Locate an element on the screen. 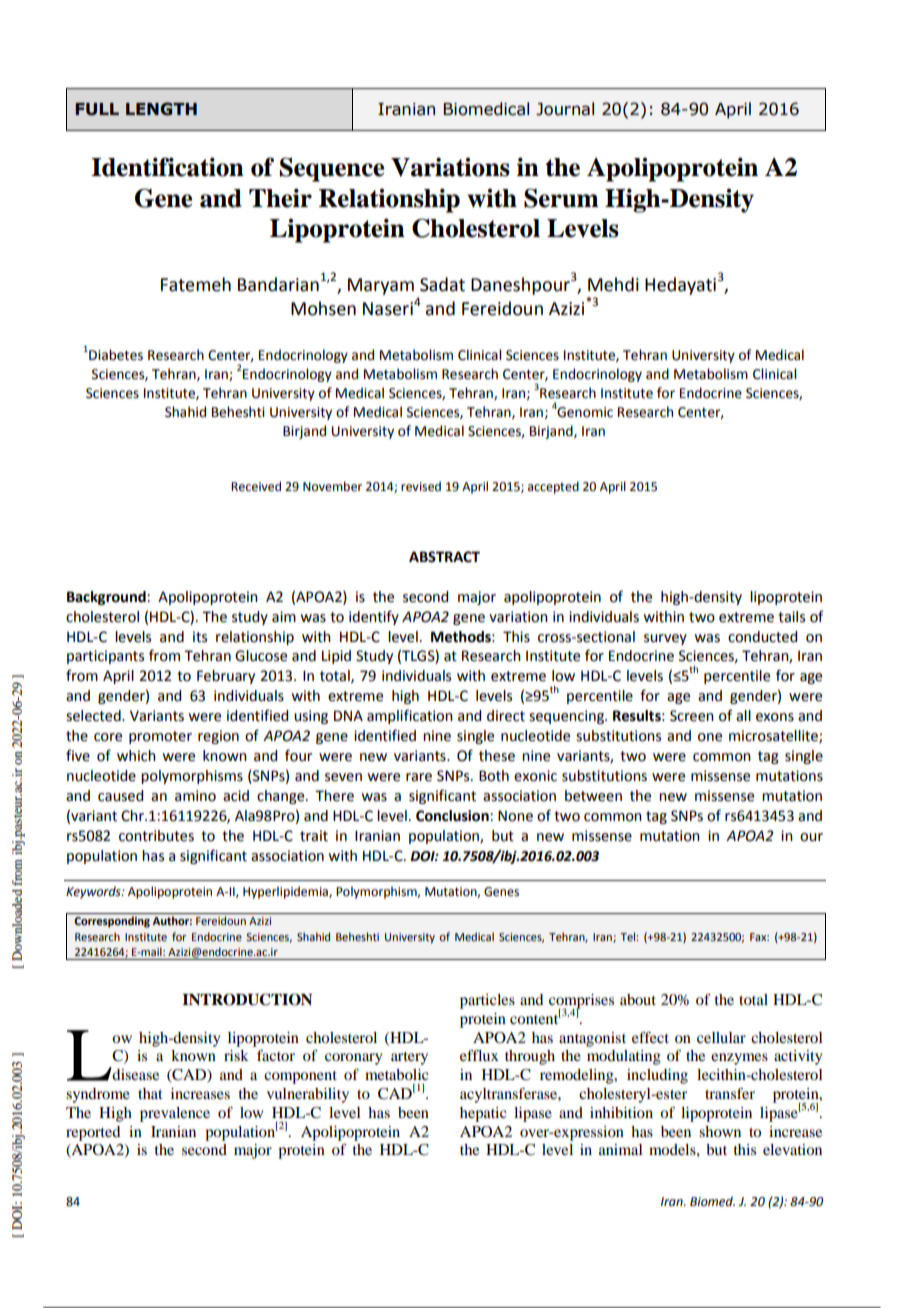 The image size is (924, 1308). Sequence is located at coordinates (331, 169).
